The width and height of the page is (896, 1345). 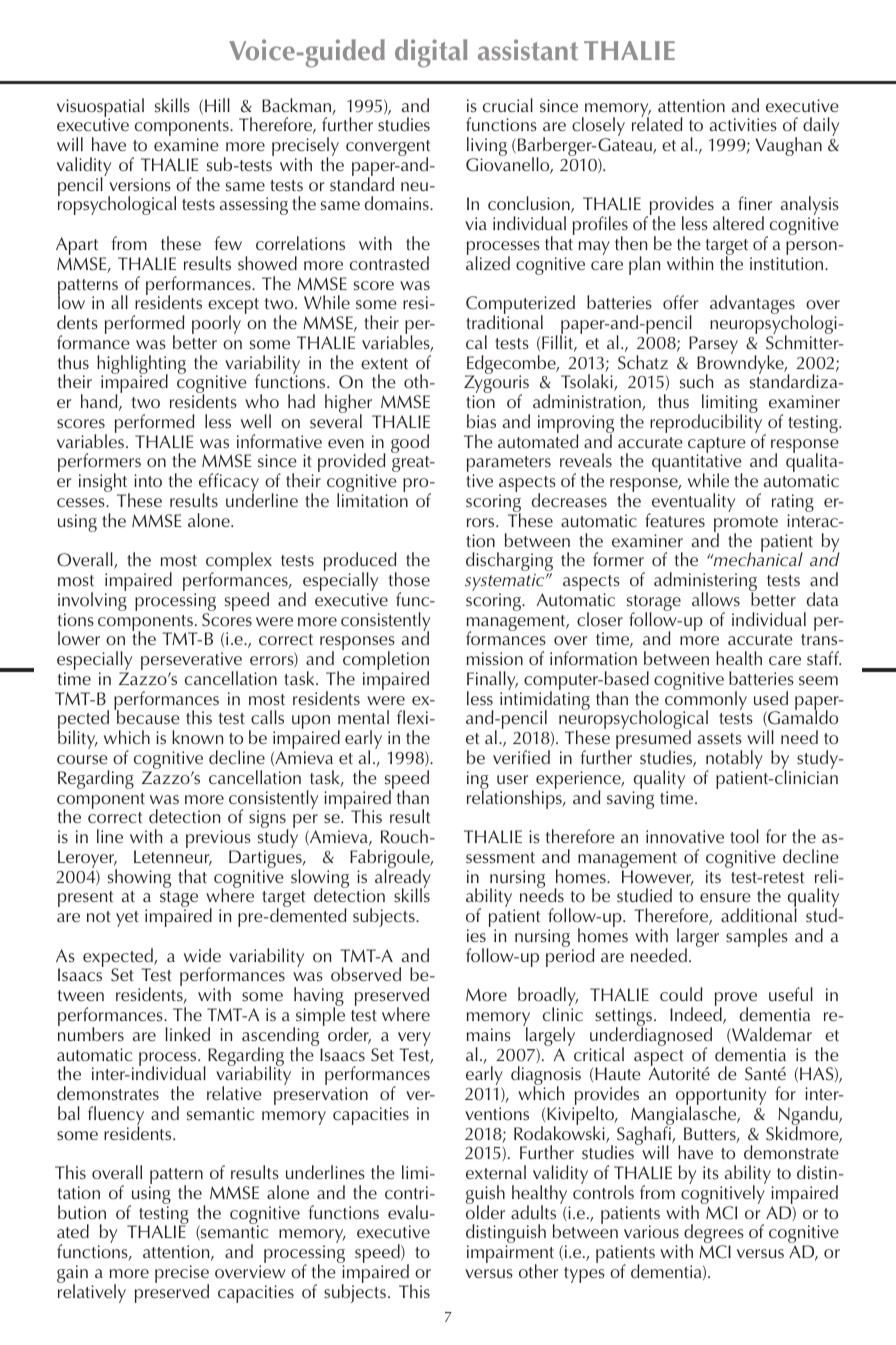 I want to click on digital, so click(x=431, y=53).
